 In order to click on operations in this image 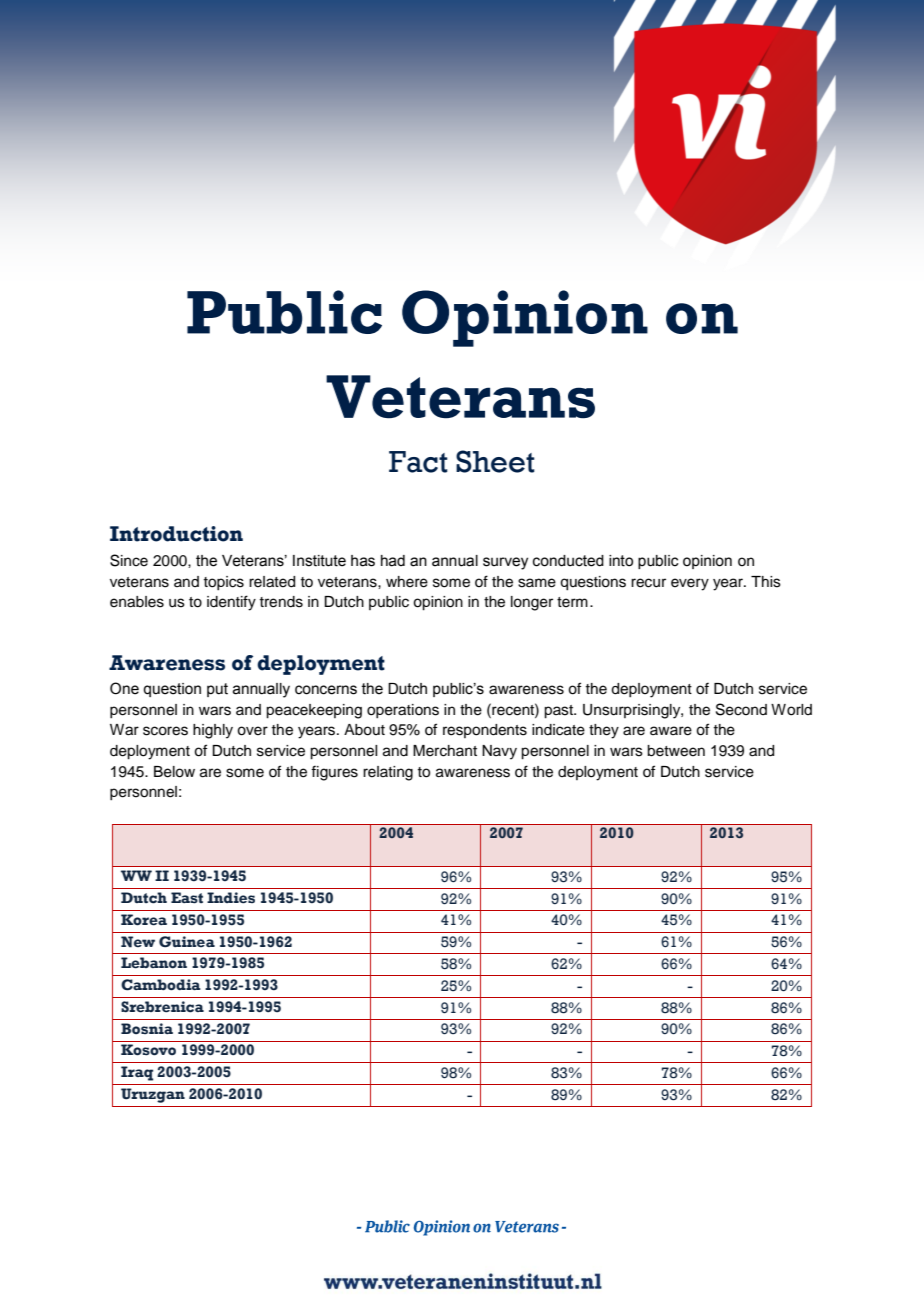, I will do `click(403, 711)`.
